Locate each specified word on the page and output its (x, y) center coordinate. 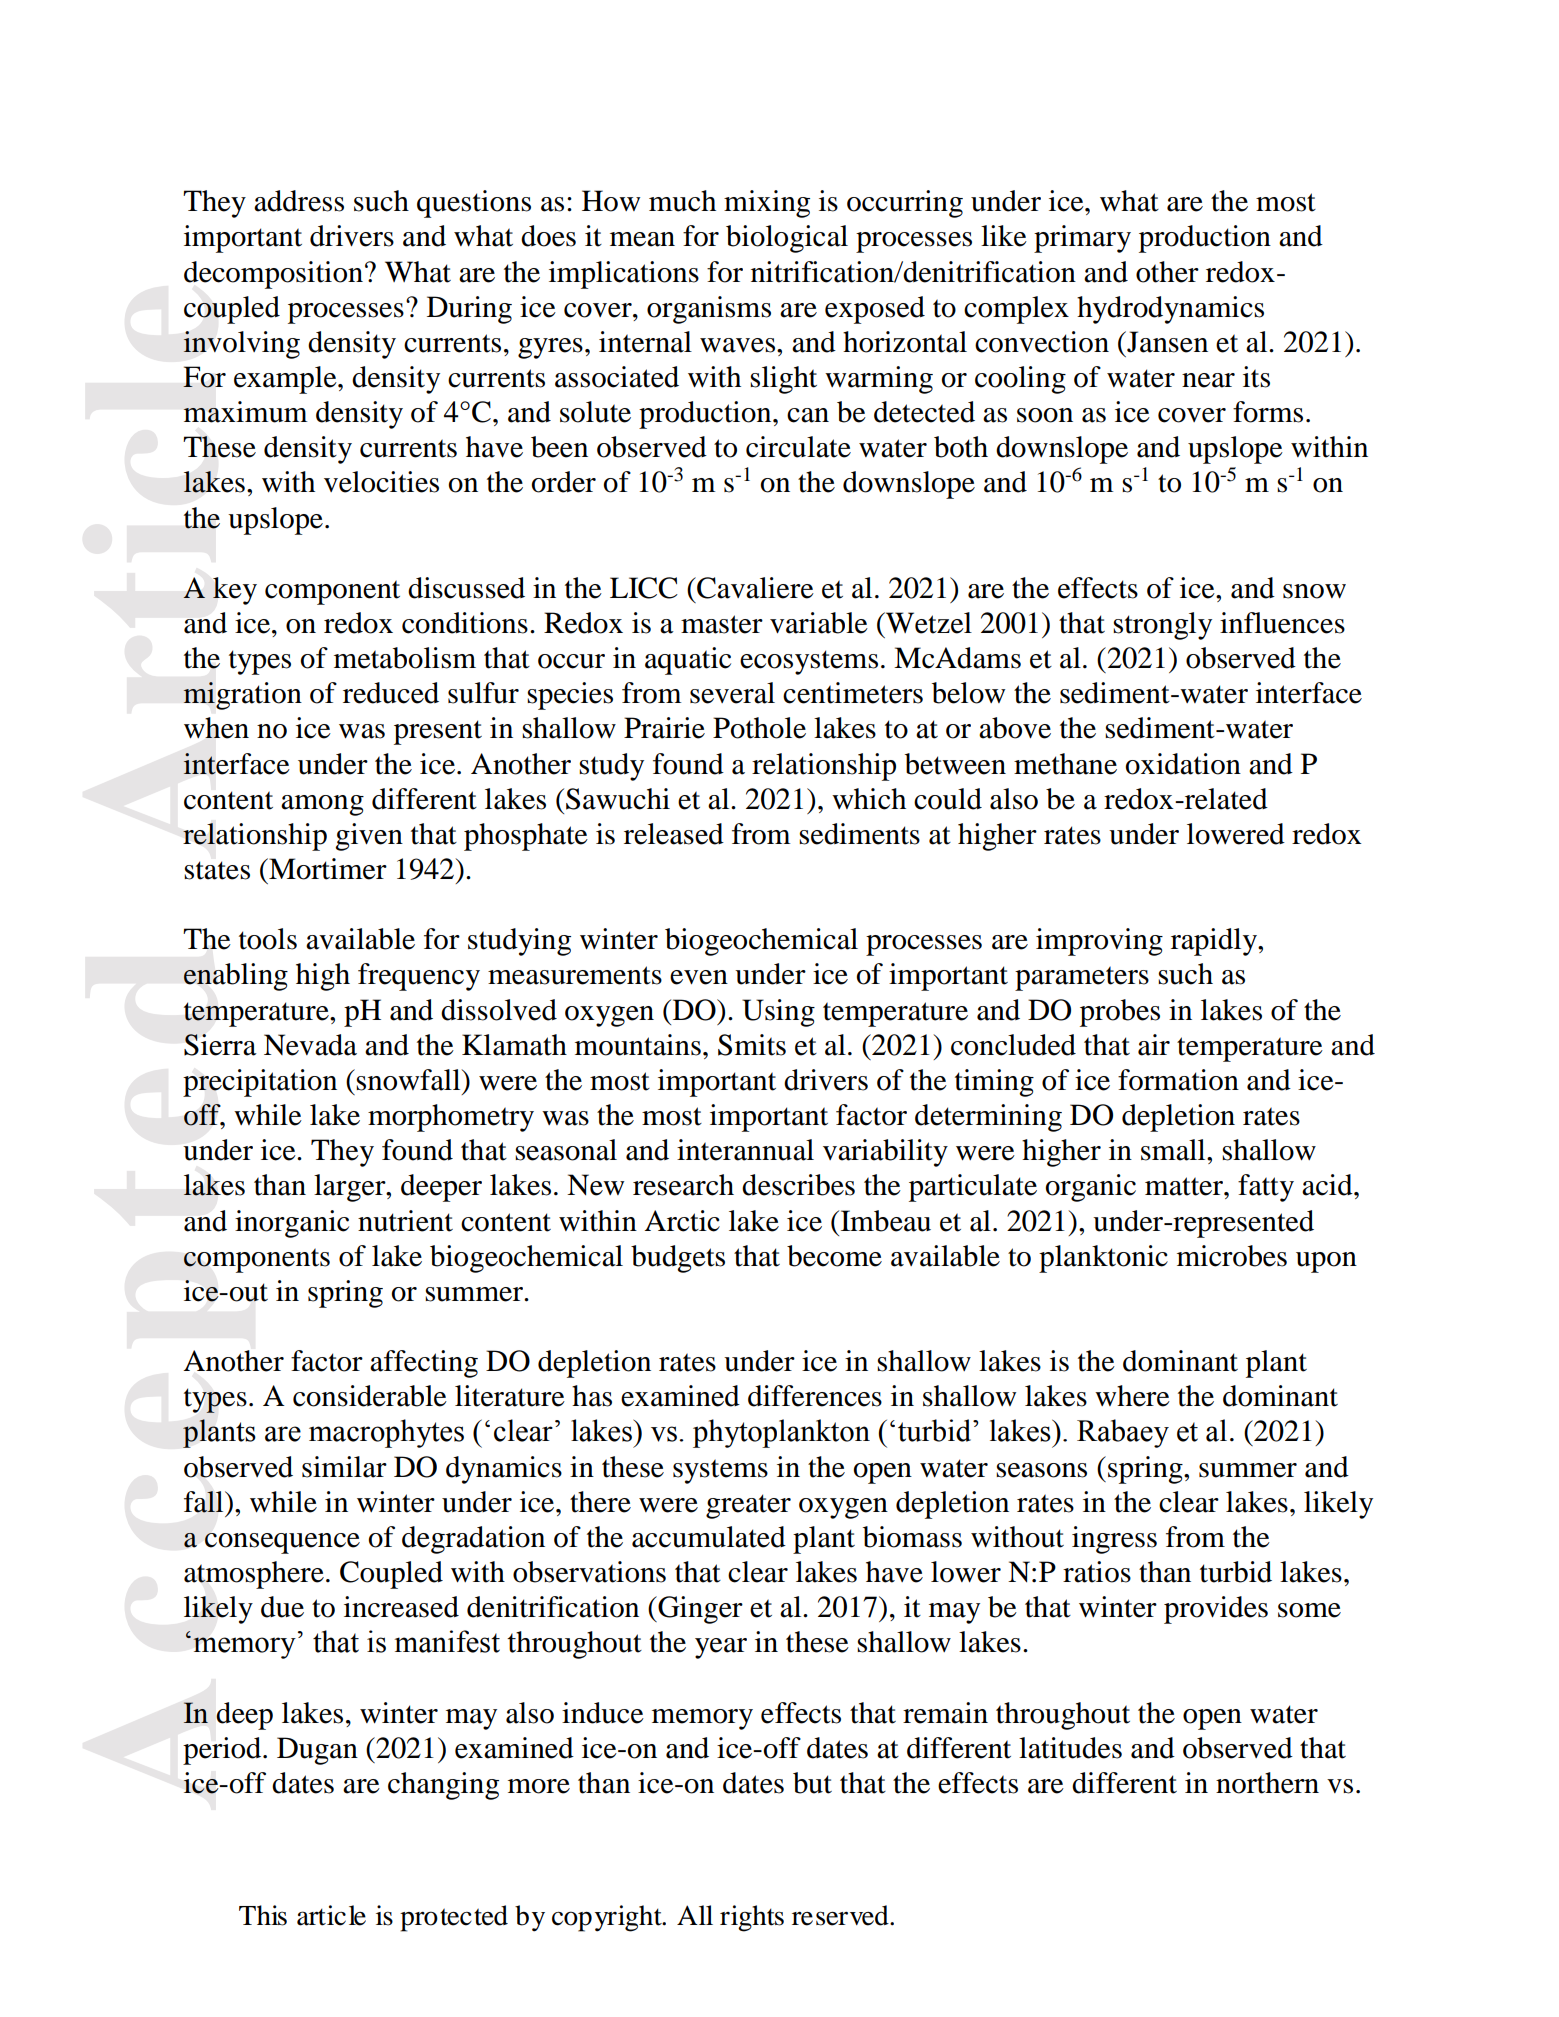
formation (1178, 1080)
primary (1082, 239)
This (263, 1915)
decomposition (273, 275)
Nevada (310, 1045)
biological (787, 239)
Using (778, 1013)
